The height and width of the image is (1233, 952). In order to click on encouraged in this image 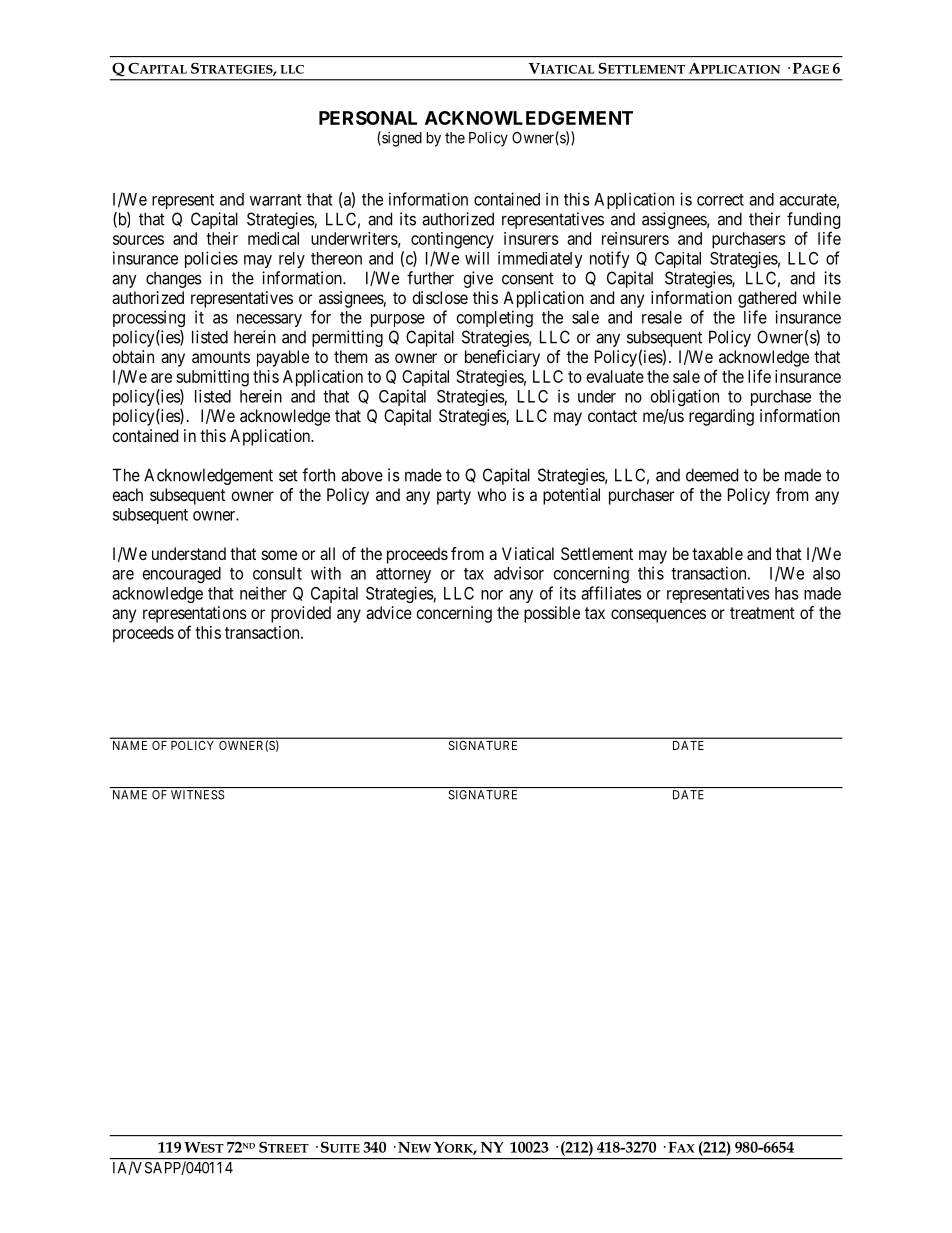, I will do `click(182, 575)`.
